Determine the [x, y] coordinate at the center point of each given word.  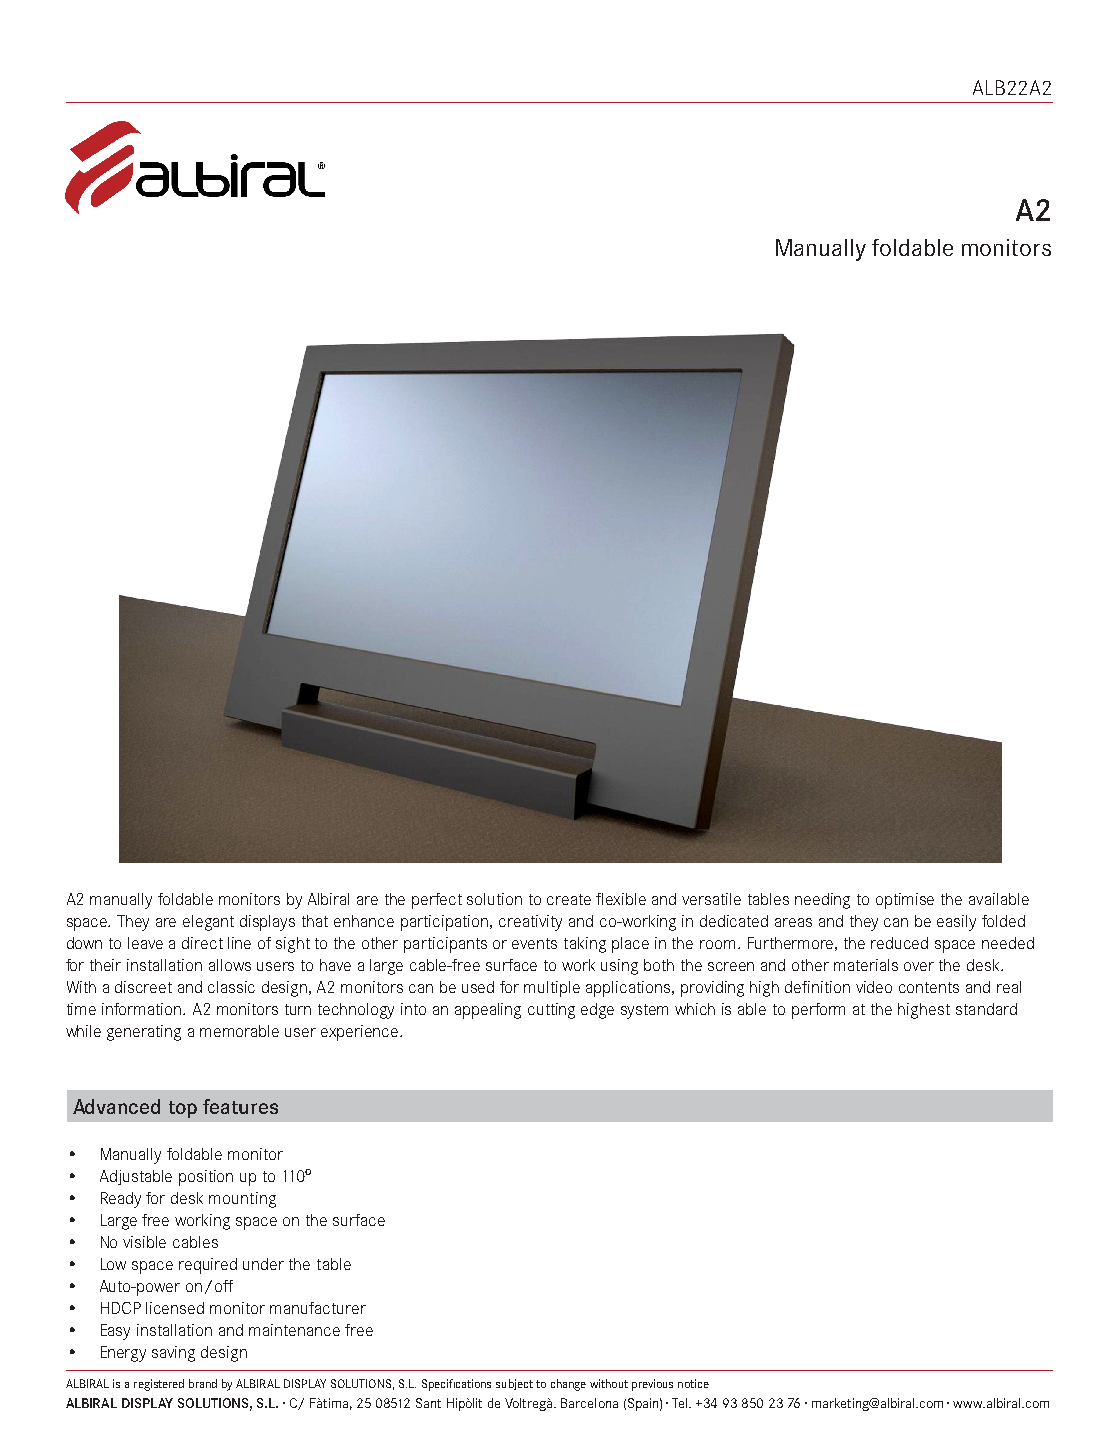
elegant [208, 923]
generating [144, 1033]
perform [818, 1011]
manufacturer [318, 1308]
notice [693, 1383]
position [206, 1178]
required [208, 1266]
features [240, 1106]
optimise [905, 901]
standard [986, 1009]
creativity [530, 923]
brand [203, 1383]
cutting [551, 1011]
